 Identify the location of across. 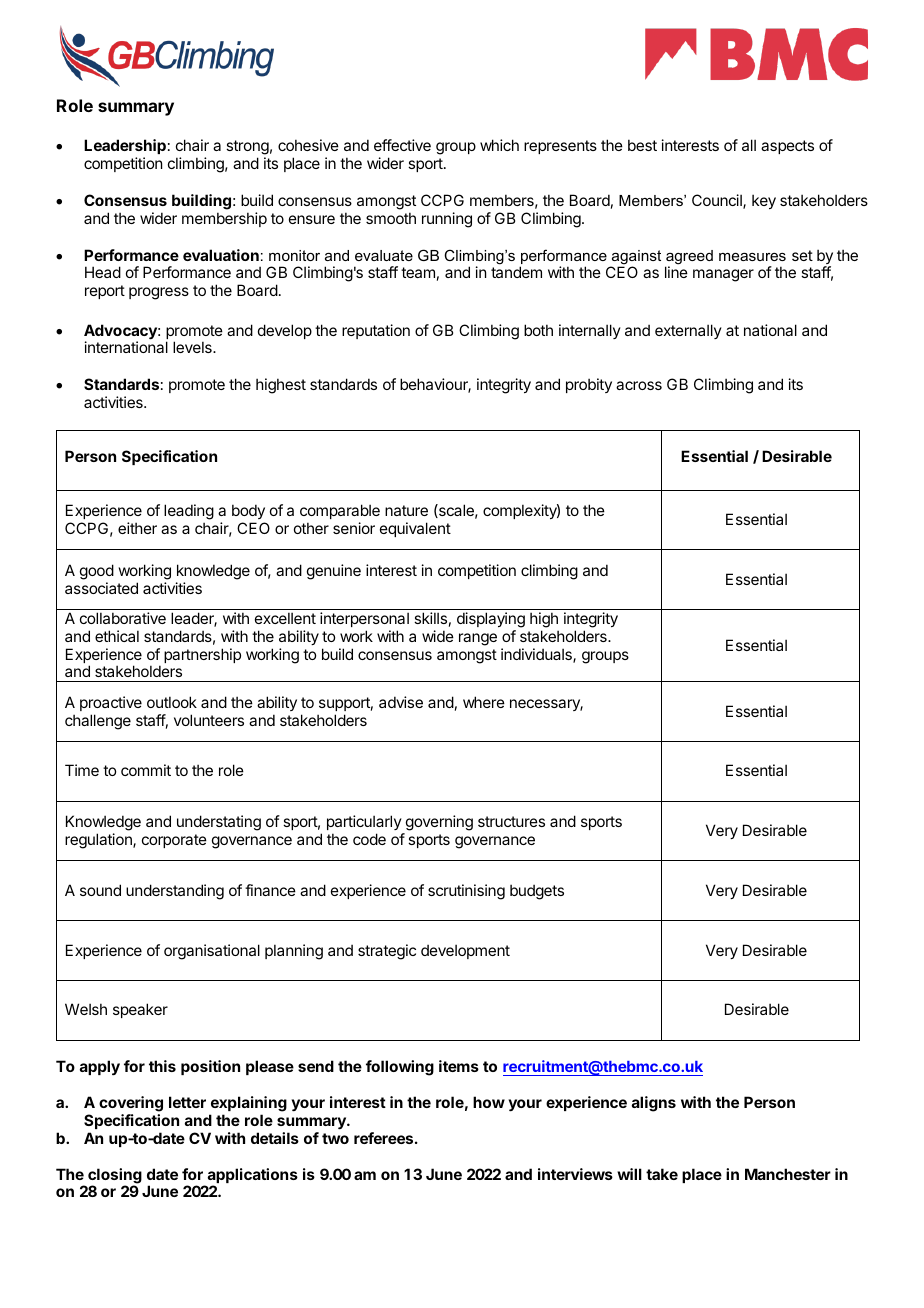
(639, 385).
